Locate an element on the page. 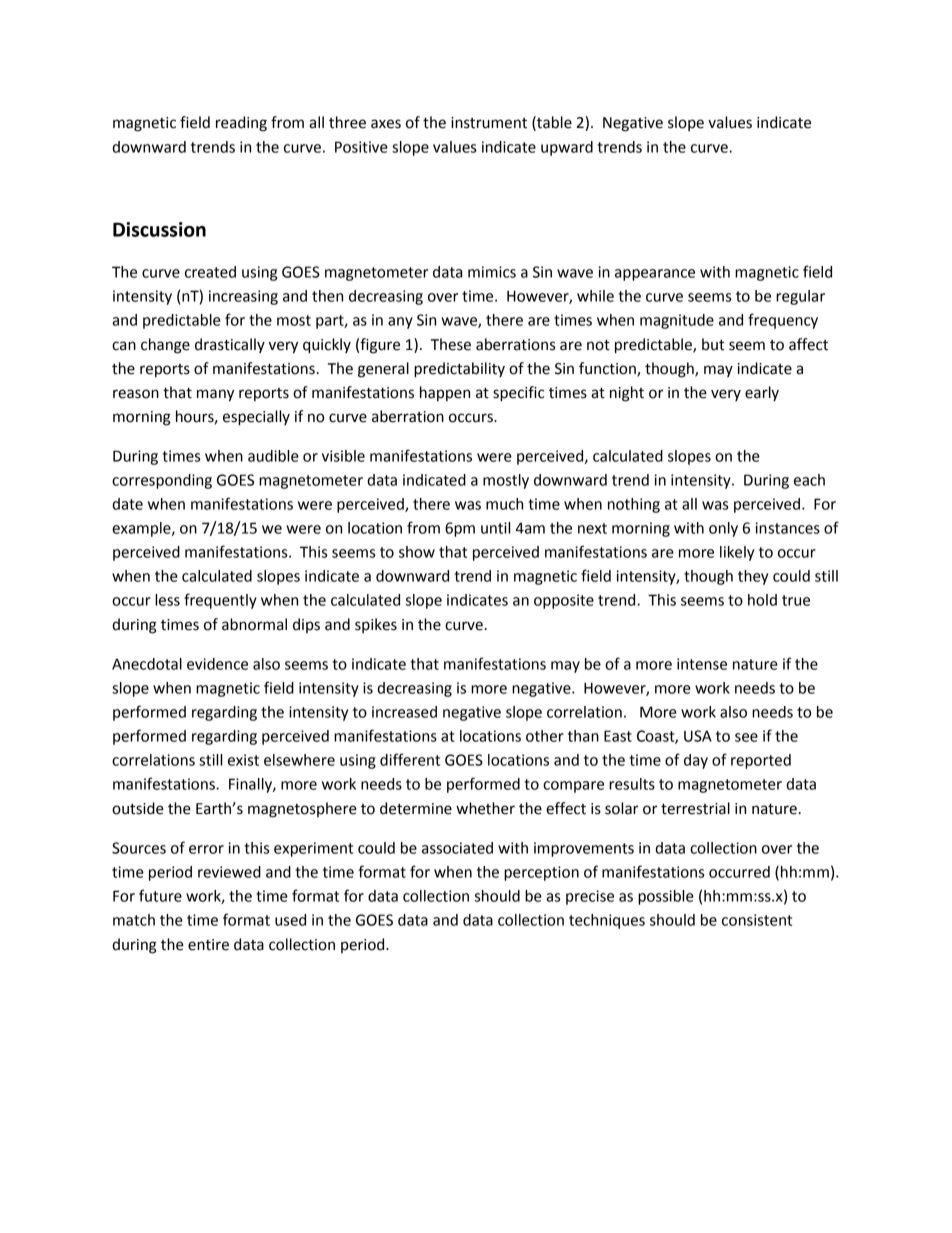  early is located at coordinates (762, 393).
